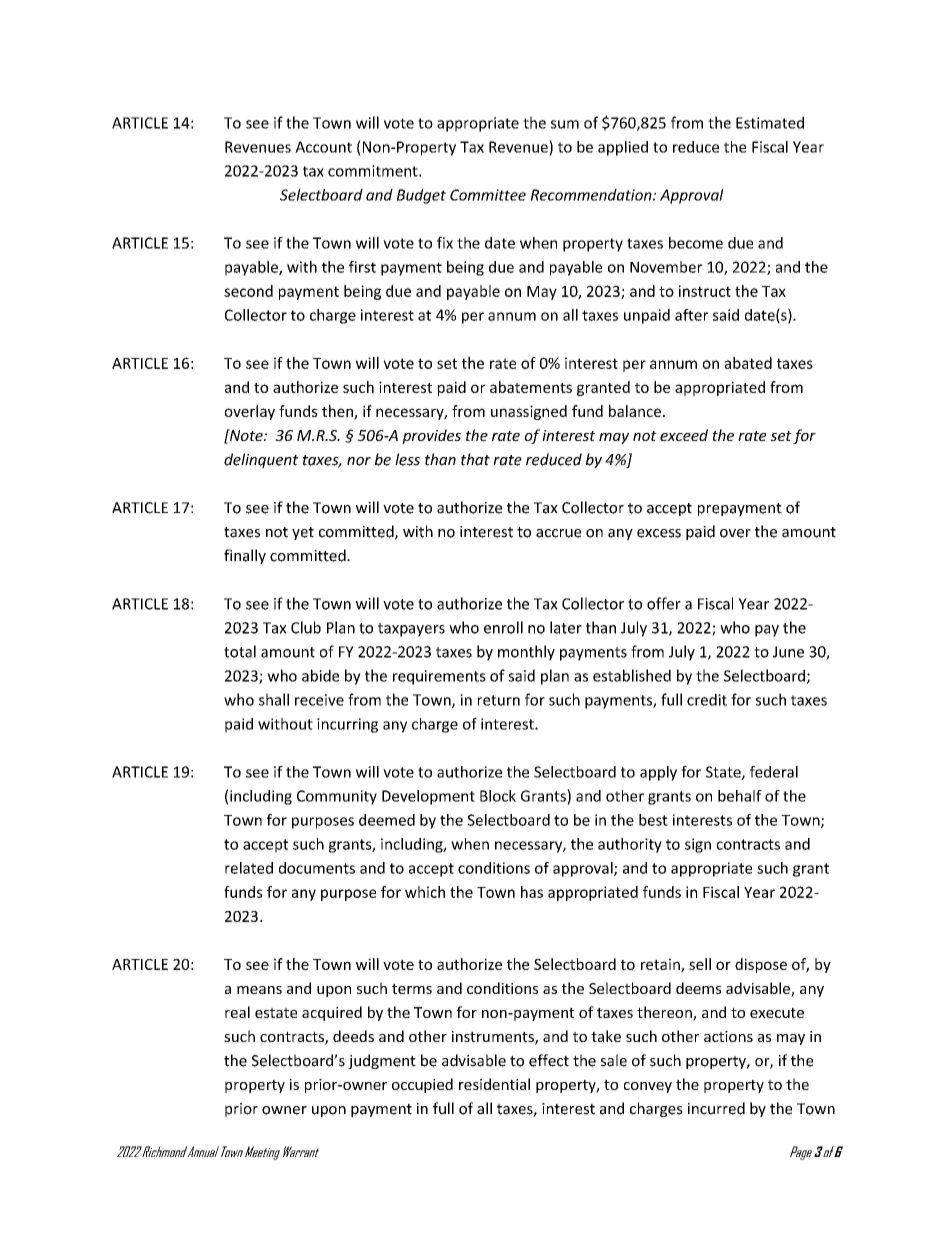  I want to click on behalf, so click(740, 796).
